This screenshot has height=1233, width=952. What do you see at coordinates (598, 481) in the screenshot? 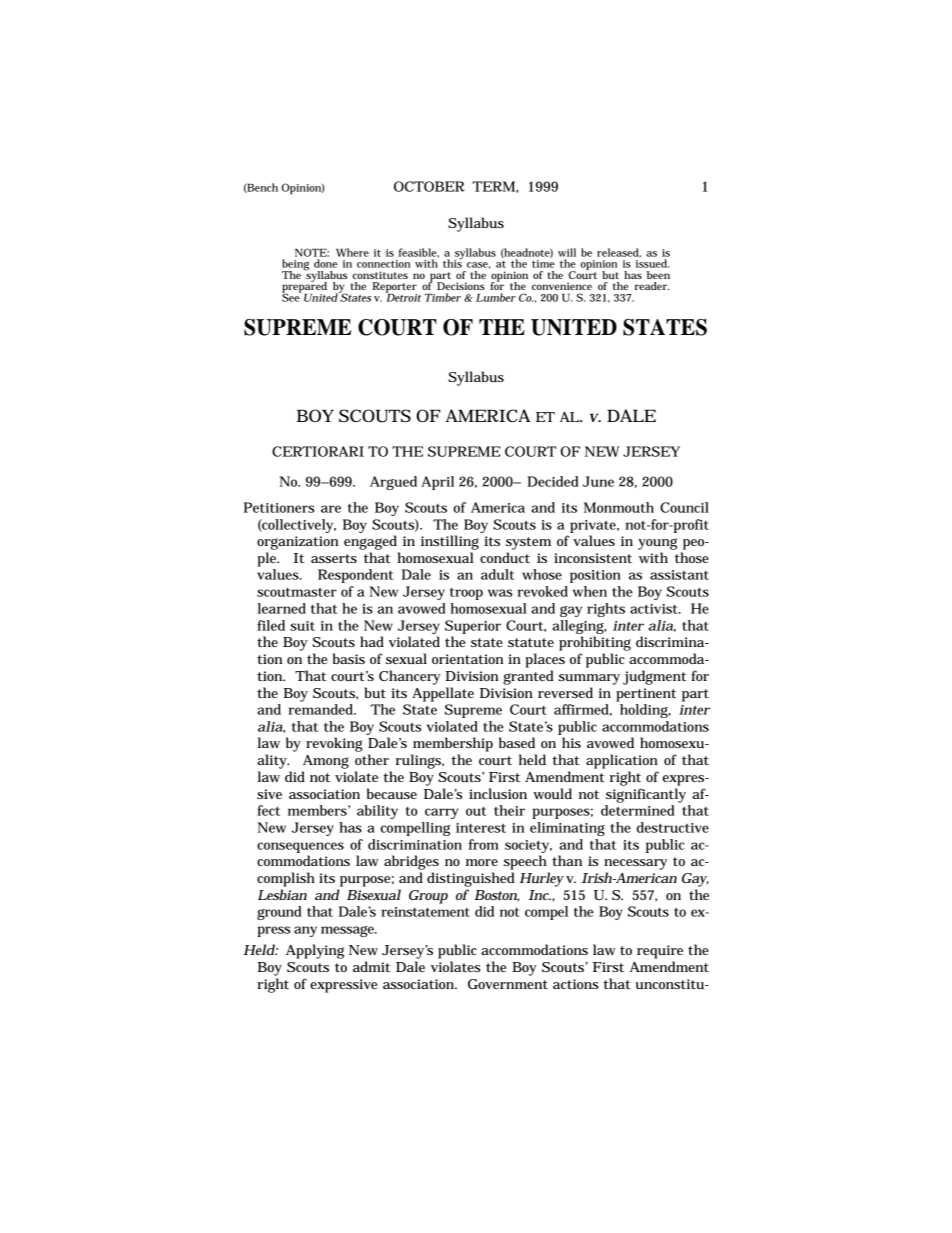
I see `June` at bounding box center [598, 481].
